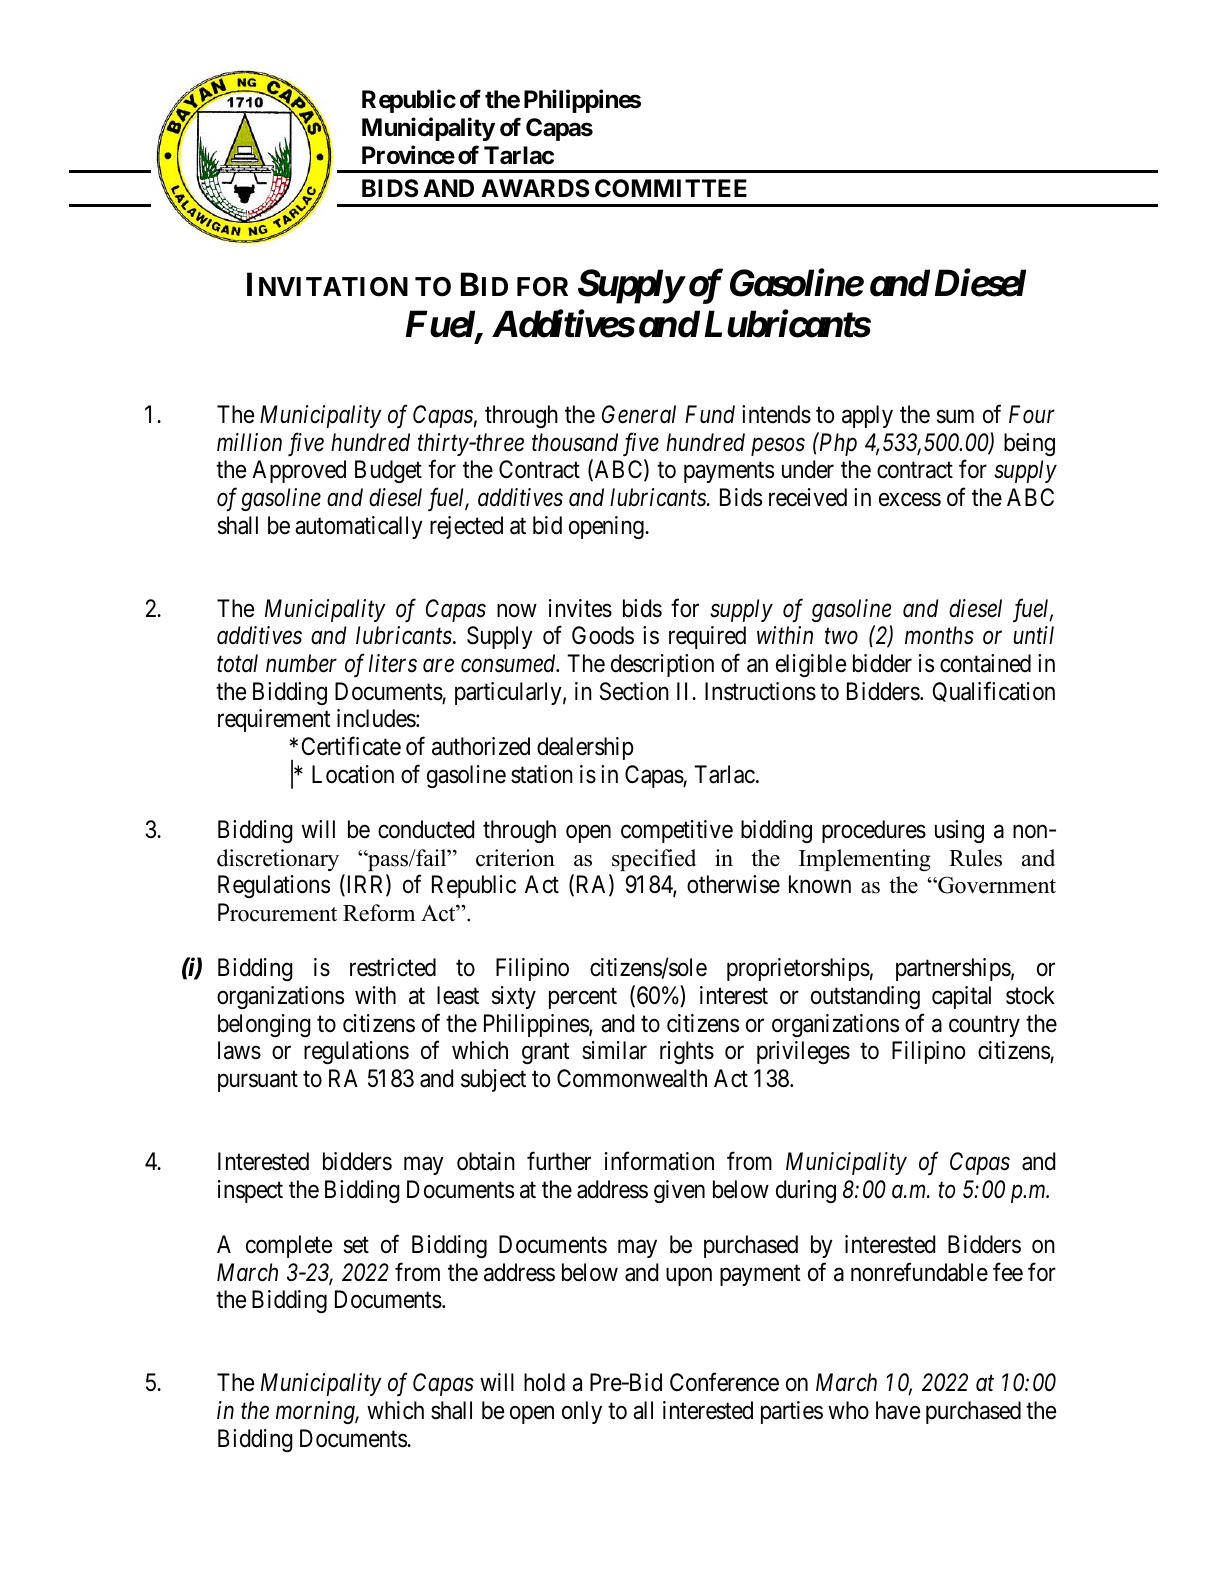  What do you see at coordinates (677, 831) in the screenshot?
I see `competitive` at bounding box center [677, 831].
